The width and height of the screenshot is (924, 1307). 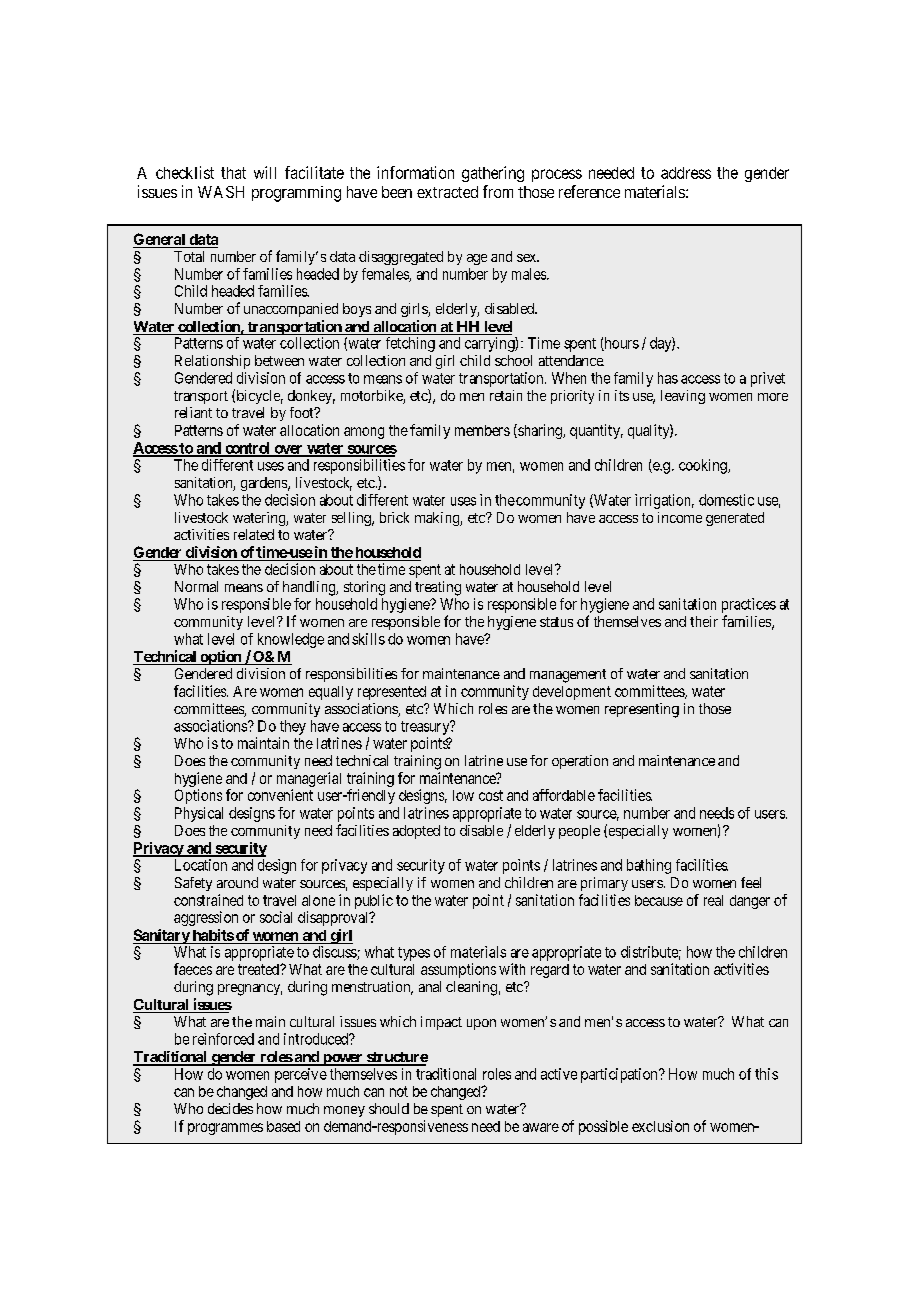 What do you see at coordinates (230, 1108) in the screenshot?
I see `decides` at bounding box center [230, 1108].
